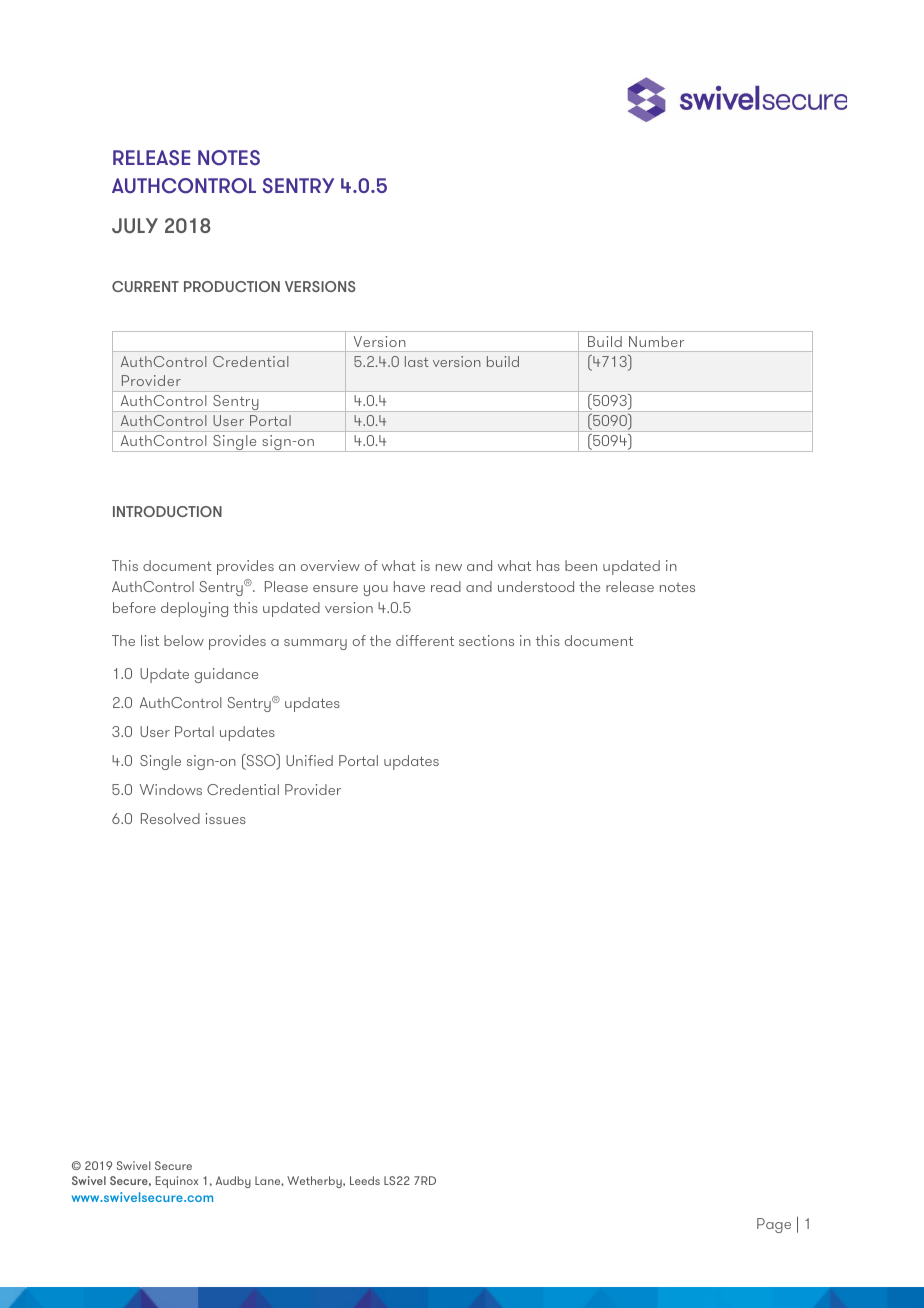 This page has height=1308, width=924. What do you see at coordinates (232, 286) in the page?
I see `PRODUCTION` at bounding box center [232, 286].
